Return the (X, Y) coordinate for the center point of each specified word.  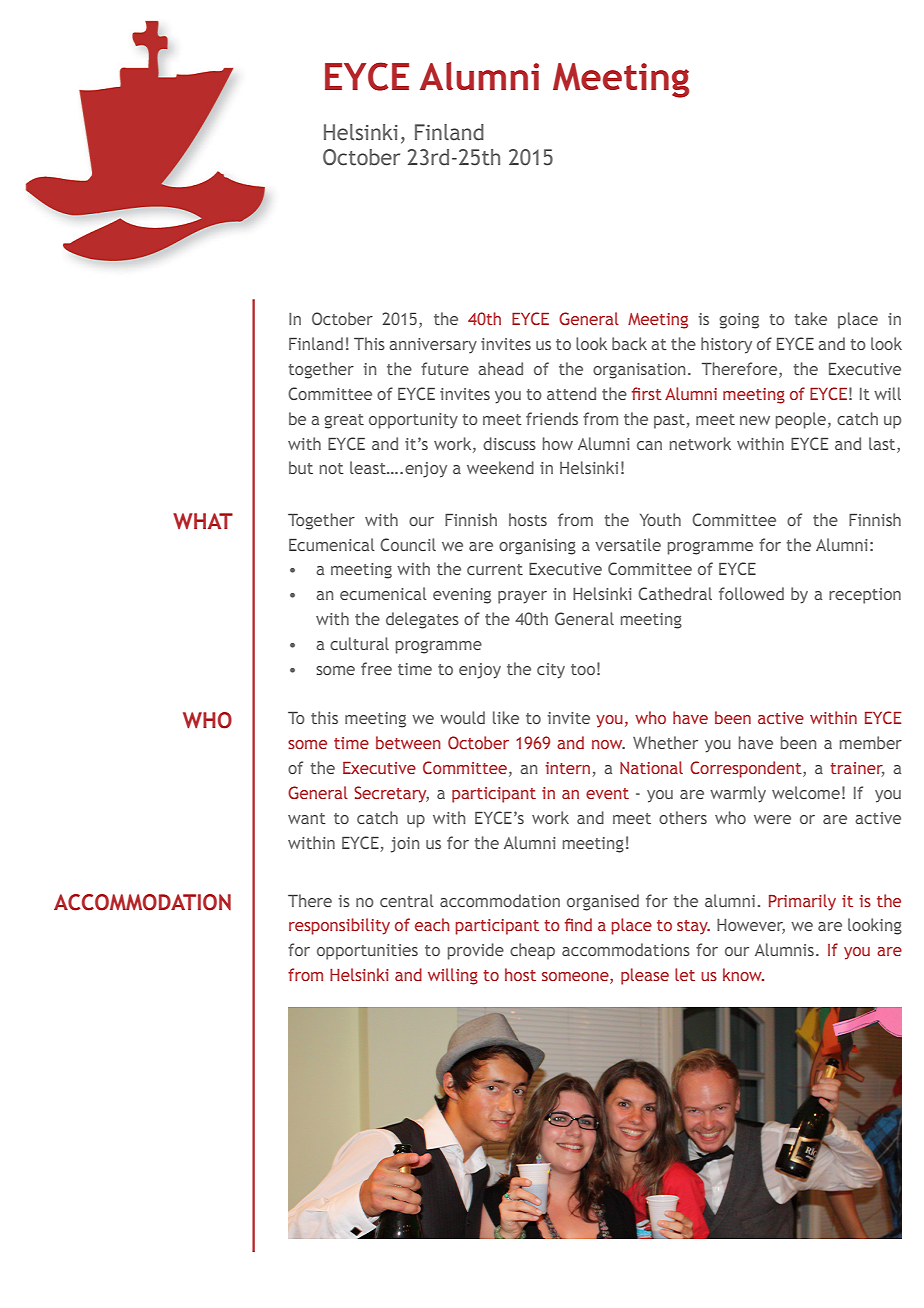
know (743, 974)
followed (751, 593)
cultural (359, 643)
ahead (500, 368)
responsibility (339, 926)
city (551, 671)
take (810, 318)
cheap (532, 951)
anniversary (433, 346)
